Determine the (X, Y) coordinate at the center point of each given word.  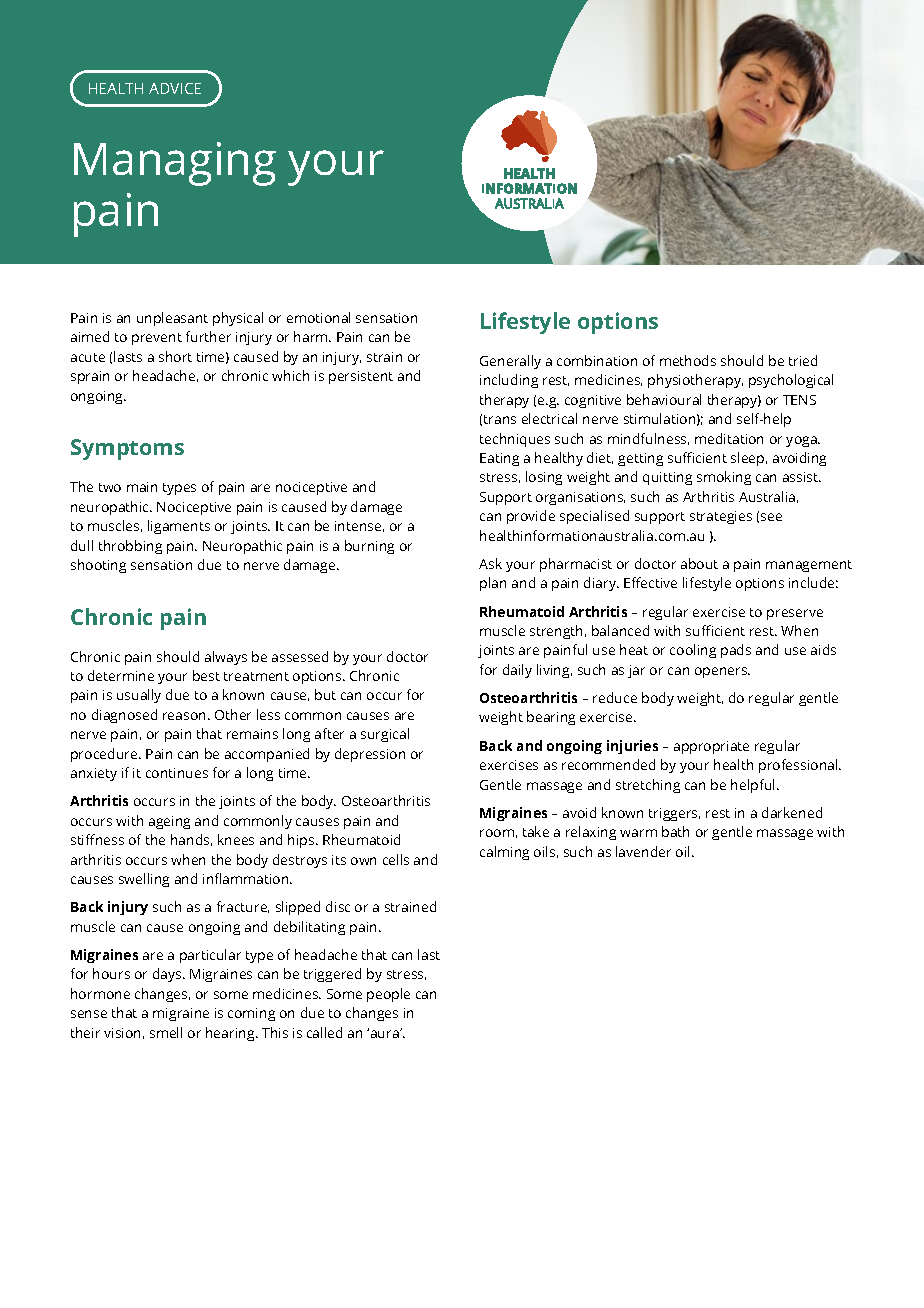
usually (139, 696)
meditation (729, 438)
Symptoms (127, 449)
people (388, 995)
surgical (385, 735)
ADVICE (175, 88)
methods (688, 360)
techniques (515, 440)
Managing (175, 164)
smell (166, 1032)
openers (722, 672)
